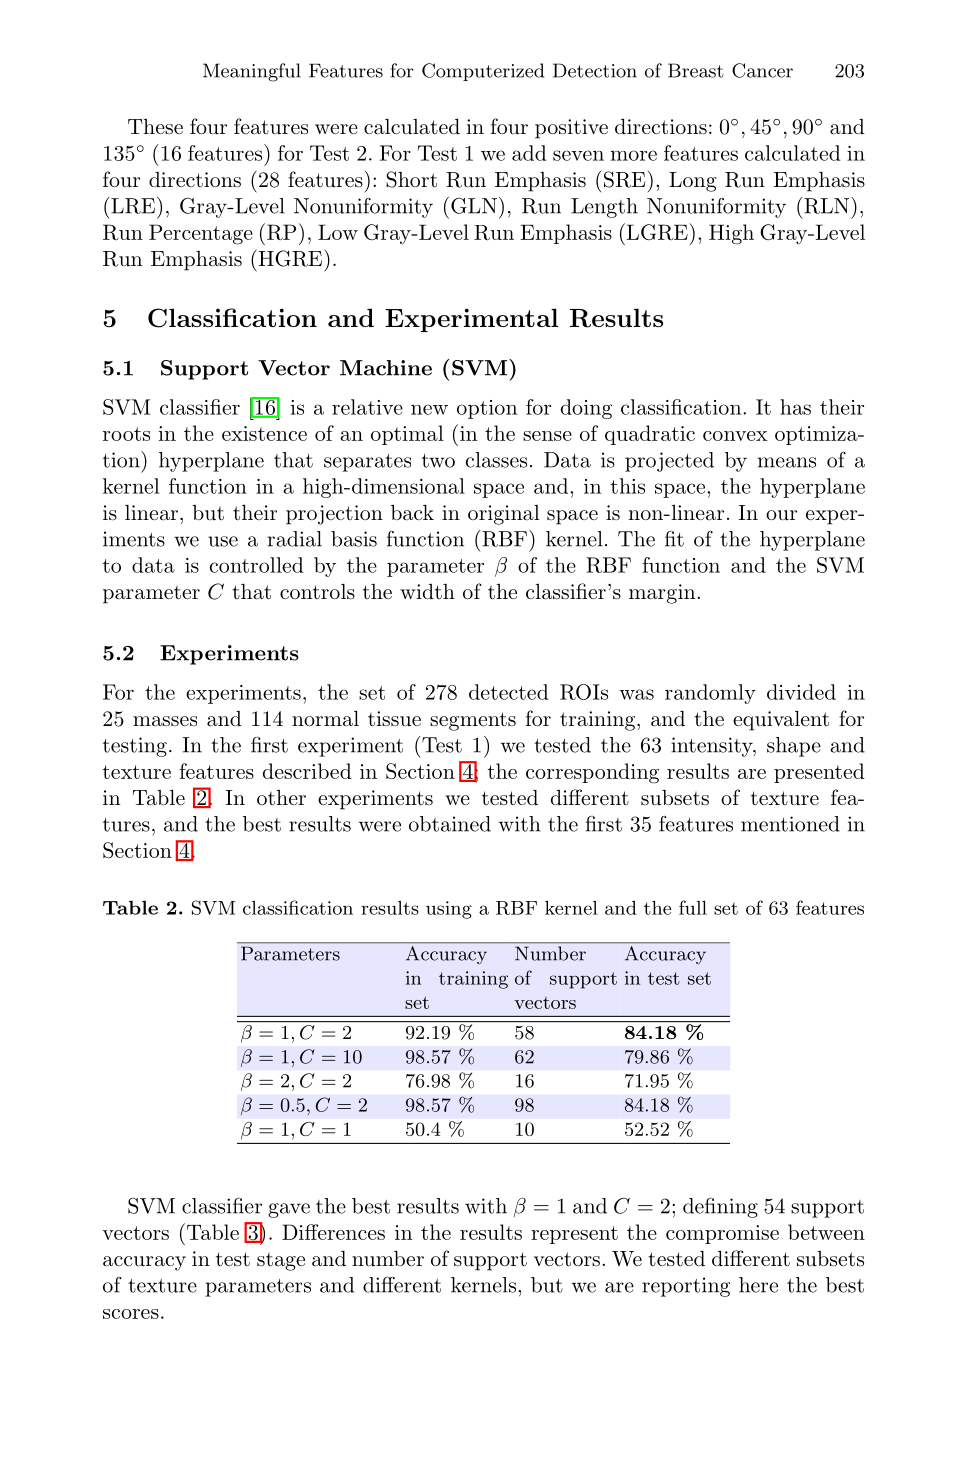  What do you see at coordinates (710, 694) in the screenshot?
I see `randomly` at bounding box center [710, 694].
